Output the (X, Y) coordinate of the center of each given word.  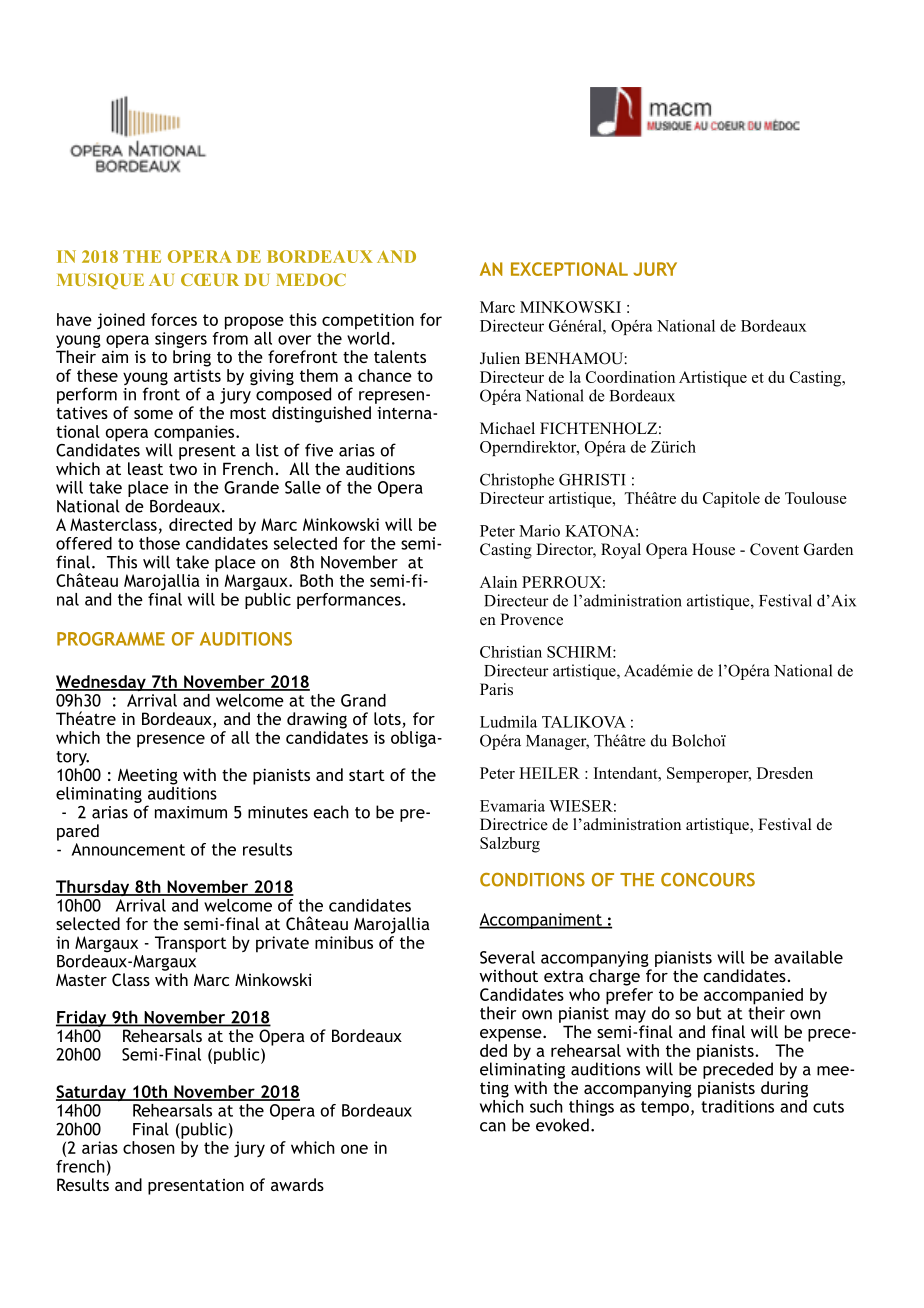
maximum (191, 812)
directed (200, 524)
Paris (496, 689)
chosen (149, 1147)
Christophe (517, 481)
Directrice (514, 824)
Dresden (785, 773)
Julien (500, 358)
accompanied (753, 997)
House (713, 549)
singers (181, 340)
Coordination (630, 377)
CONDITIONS (532, 880)
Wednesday (102, 683)
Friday (82, 1018)
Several (507, 957)
